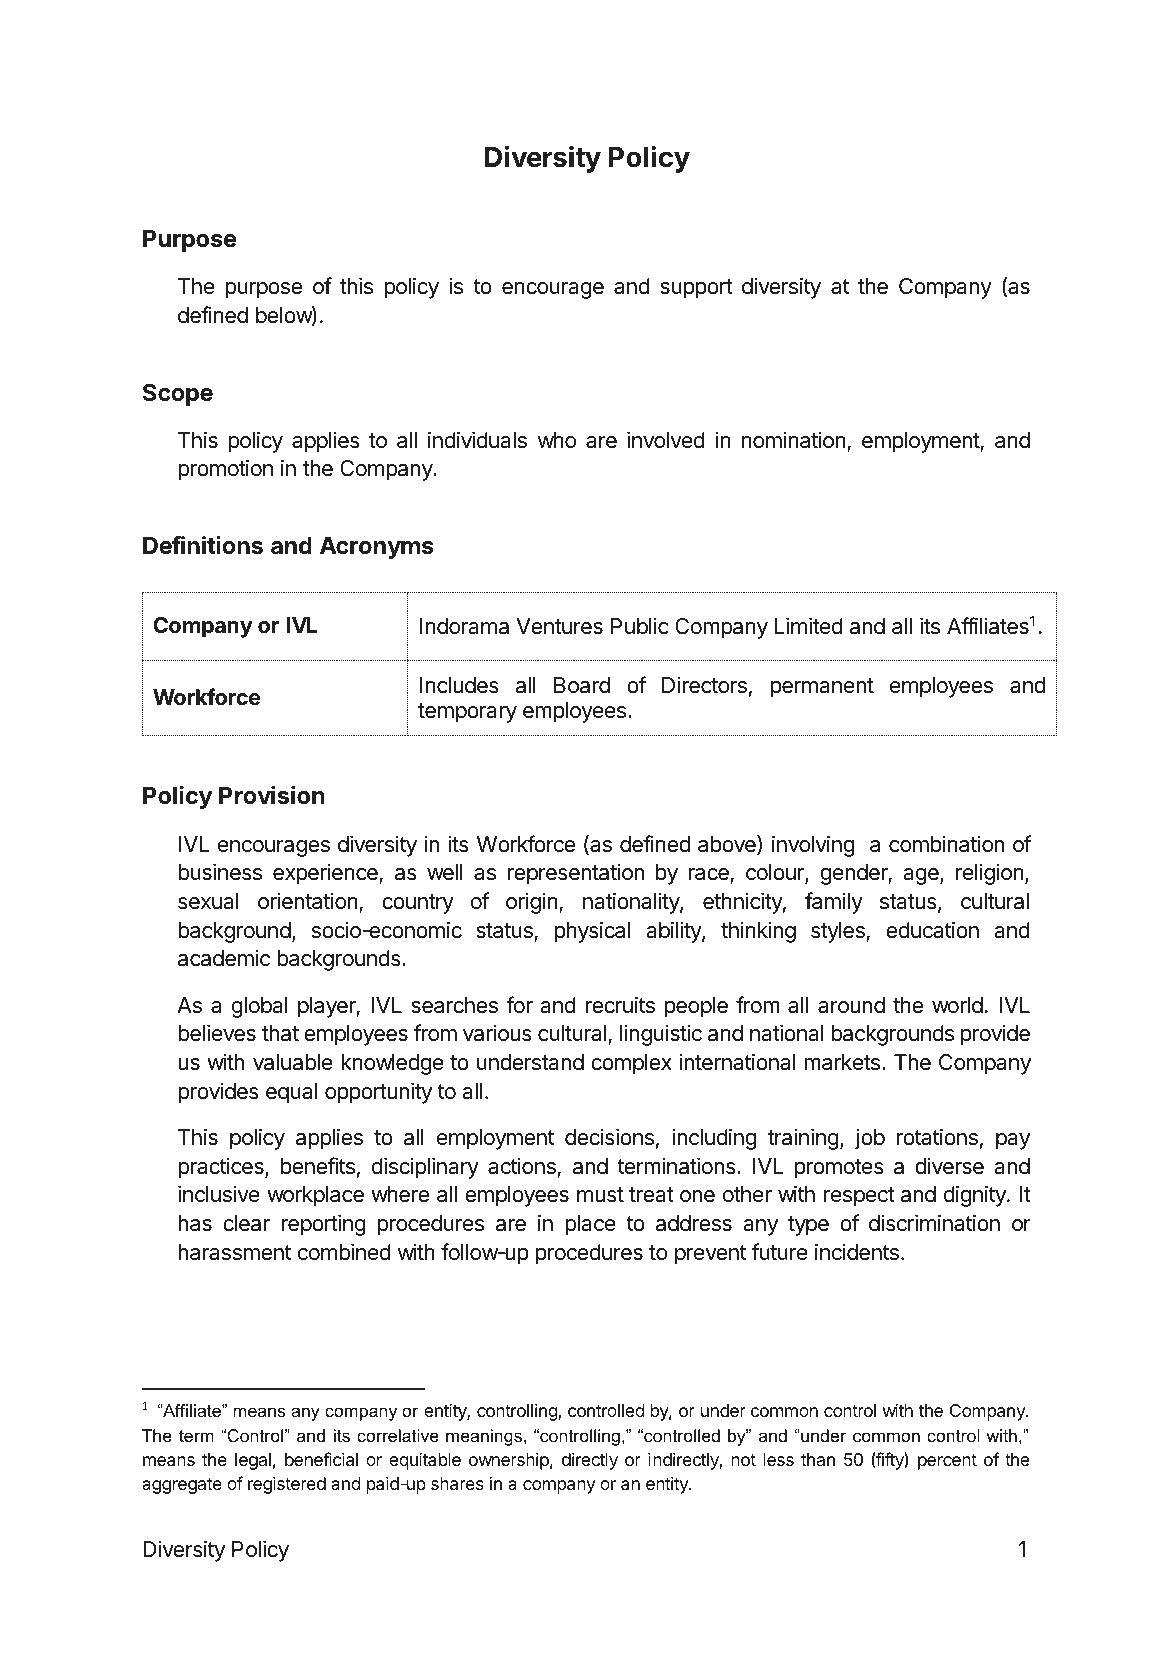 The height and width of the screenshot is (1658, 1172). What do you see at coordinates (203, 545) in the screenshot?
I see `Definitions` at bounding box center [203, 545].
